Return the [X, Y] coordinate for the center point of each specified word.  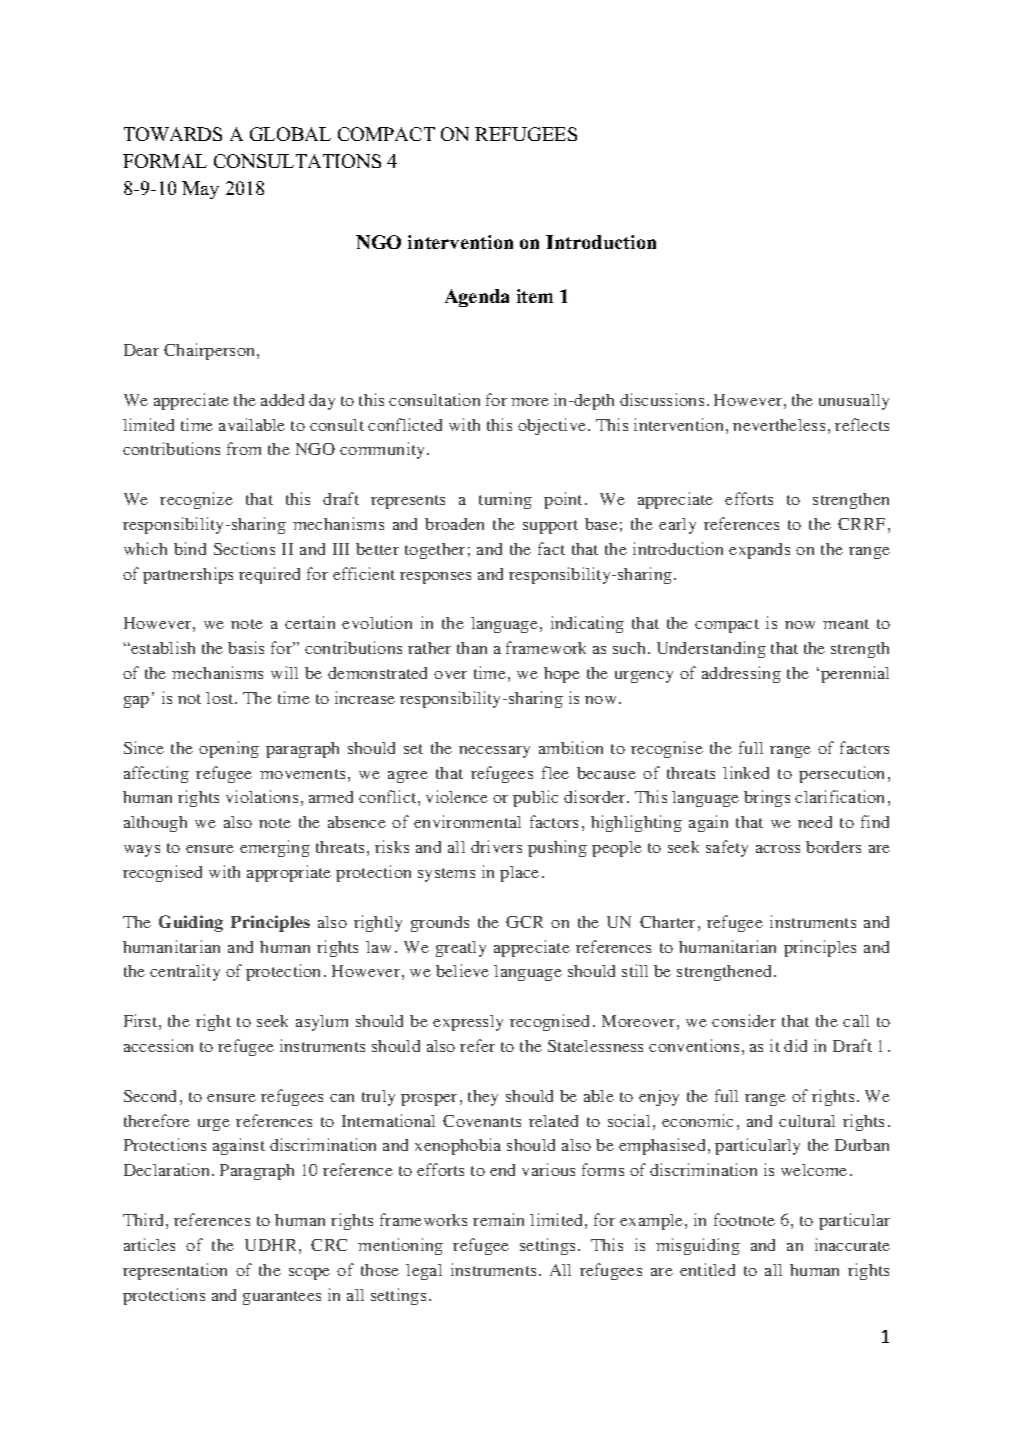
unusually [854, 402]
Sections [244, 548]
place [519, 874]
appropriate [289, 873]
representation [175, 1271]
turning [505, 500]
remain [498, 1219]
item [535, 296]
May [200, 190]
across [778, 849]
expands [759, 551]
